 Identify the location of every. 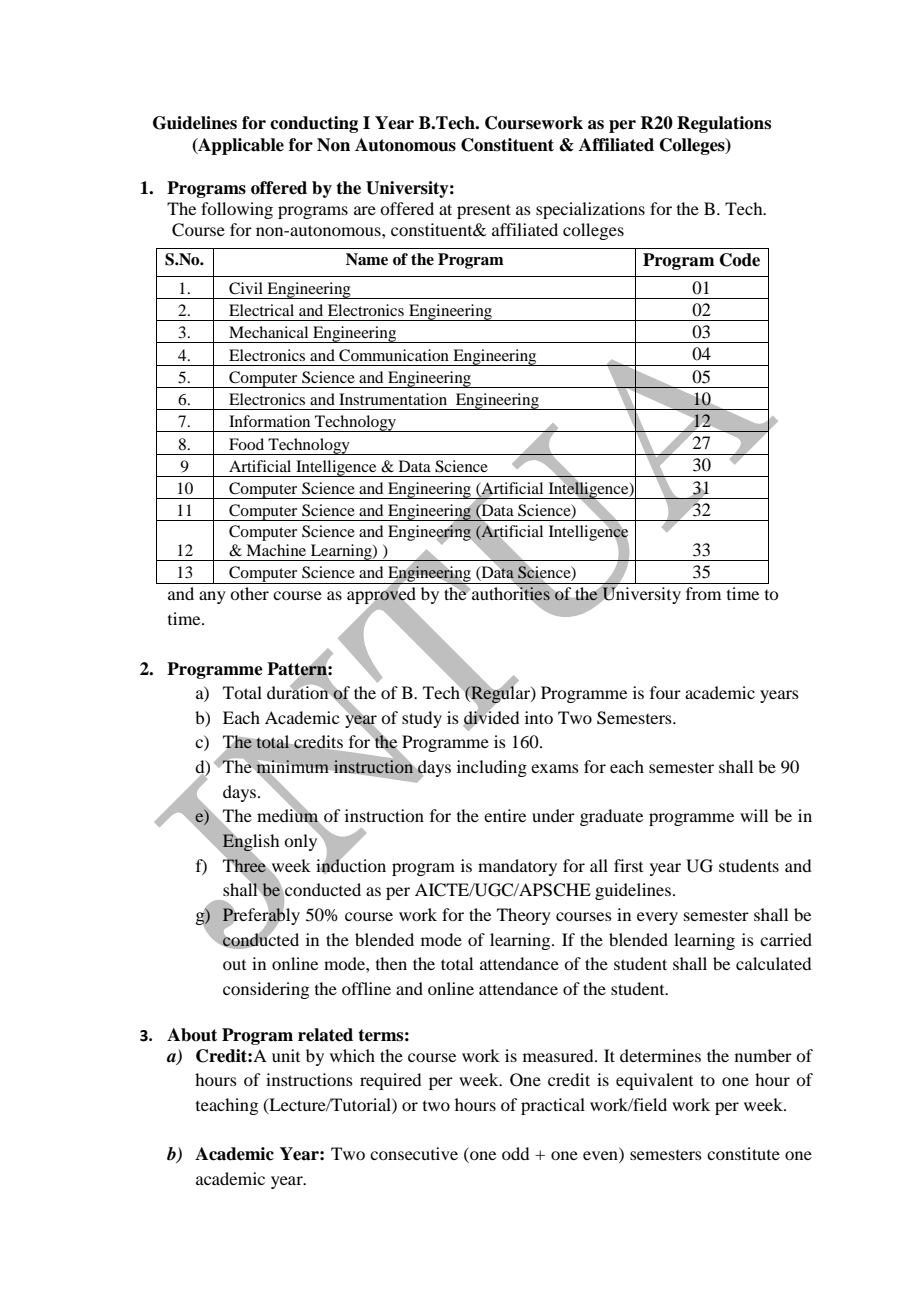
(657, 918).
